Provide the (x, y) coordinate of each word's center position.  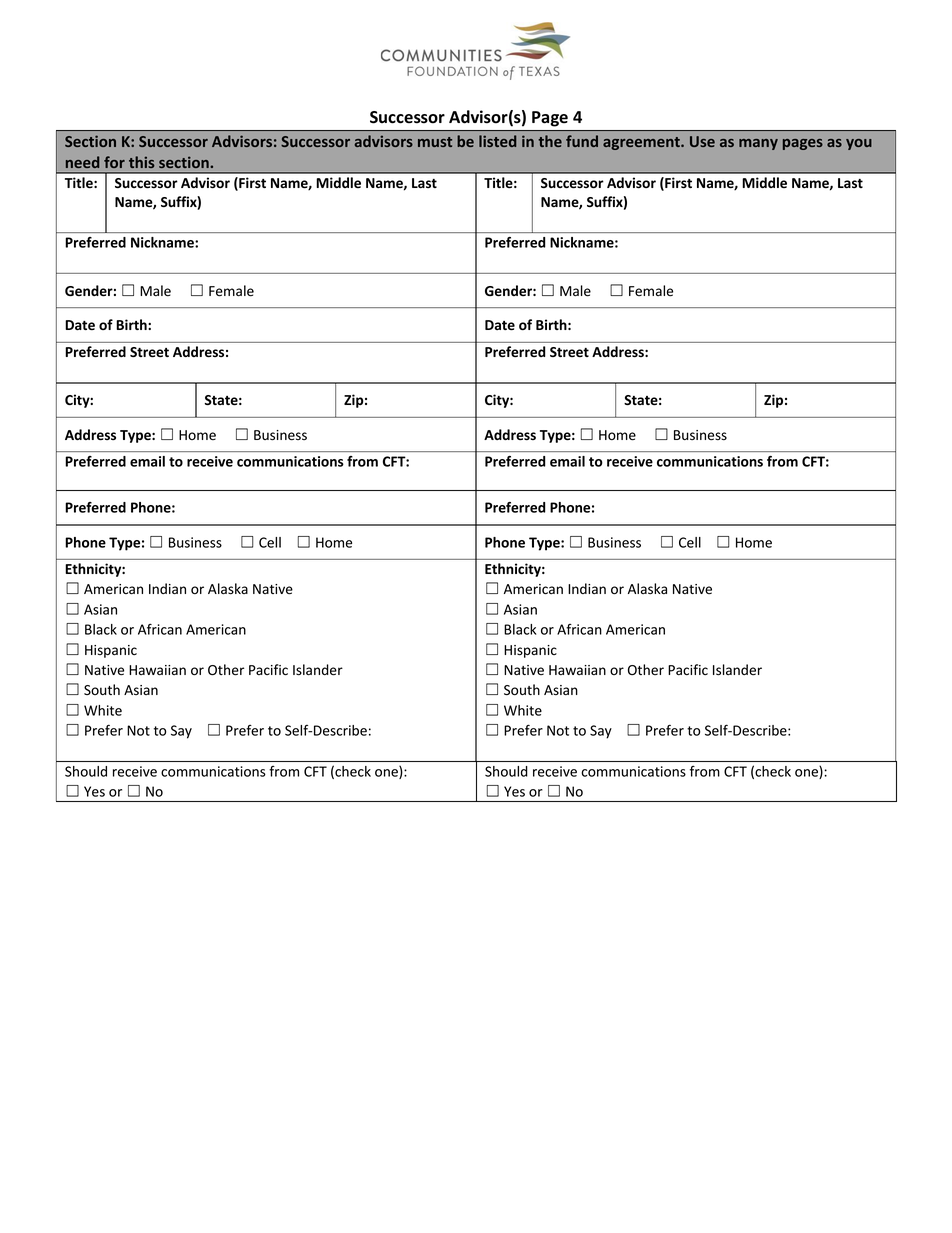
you (859, 144)
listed (497, 141)
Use (702, 141)
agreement (642, 143)
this (142, 162)
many (758, 144)
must (435, 142)
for (114, 162)
